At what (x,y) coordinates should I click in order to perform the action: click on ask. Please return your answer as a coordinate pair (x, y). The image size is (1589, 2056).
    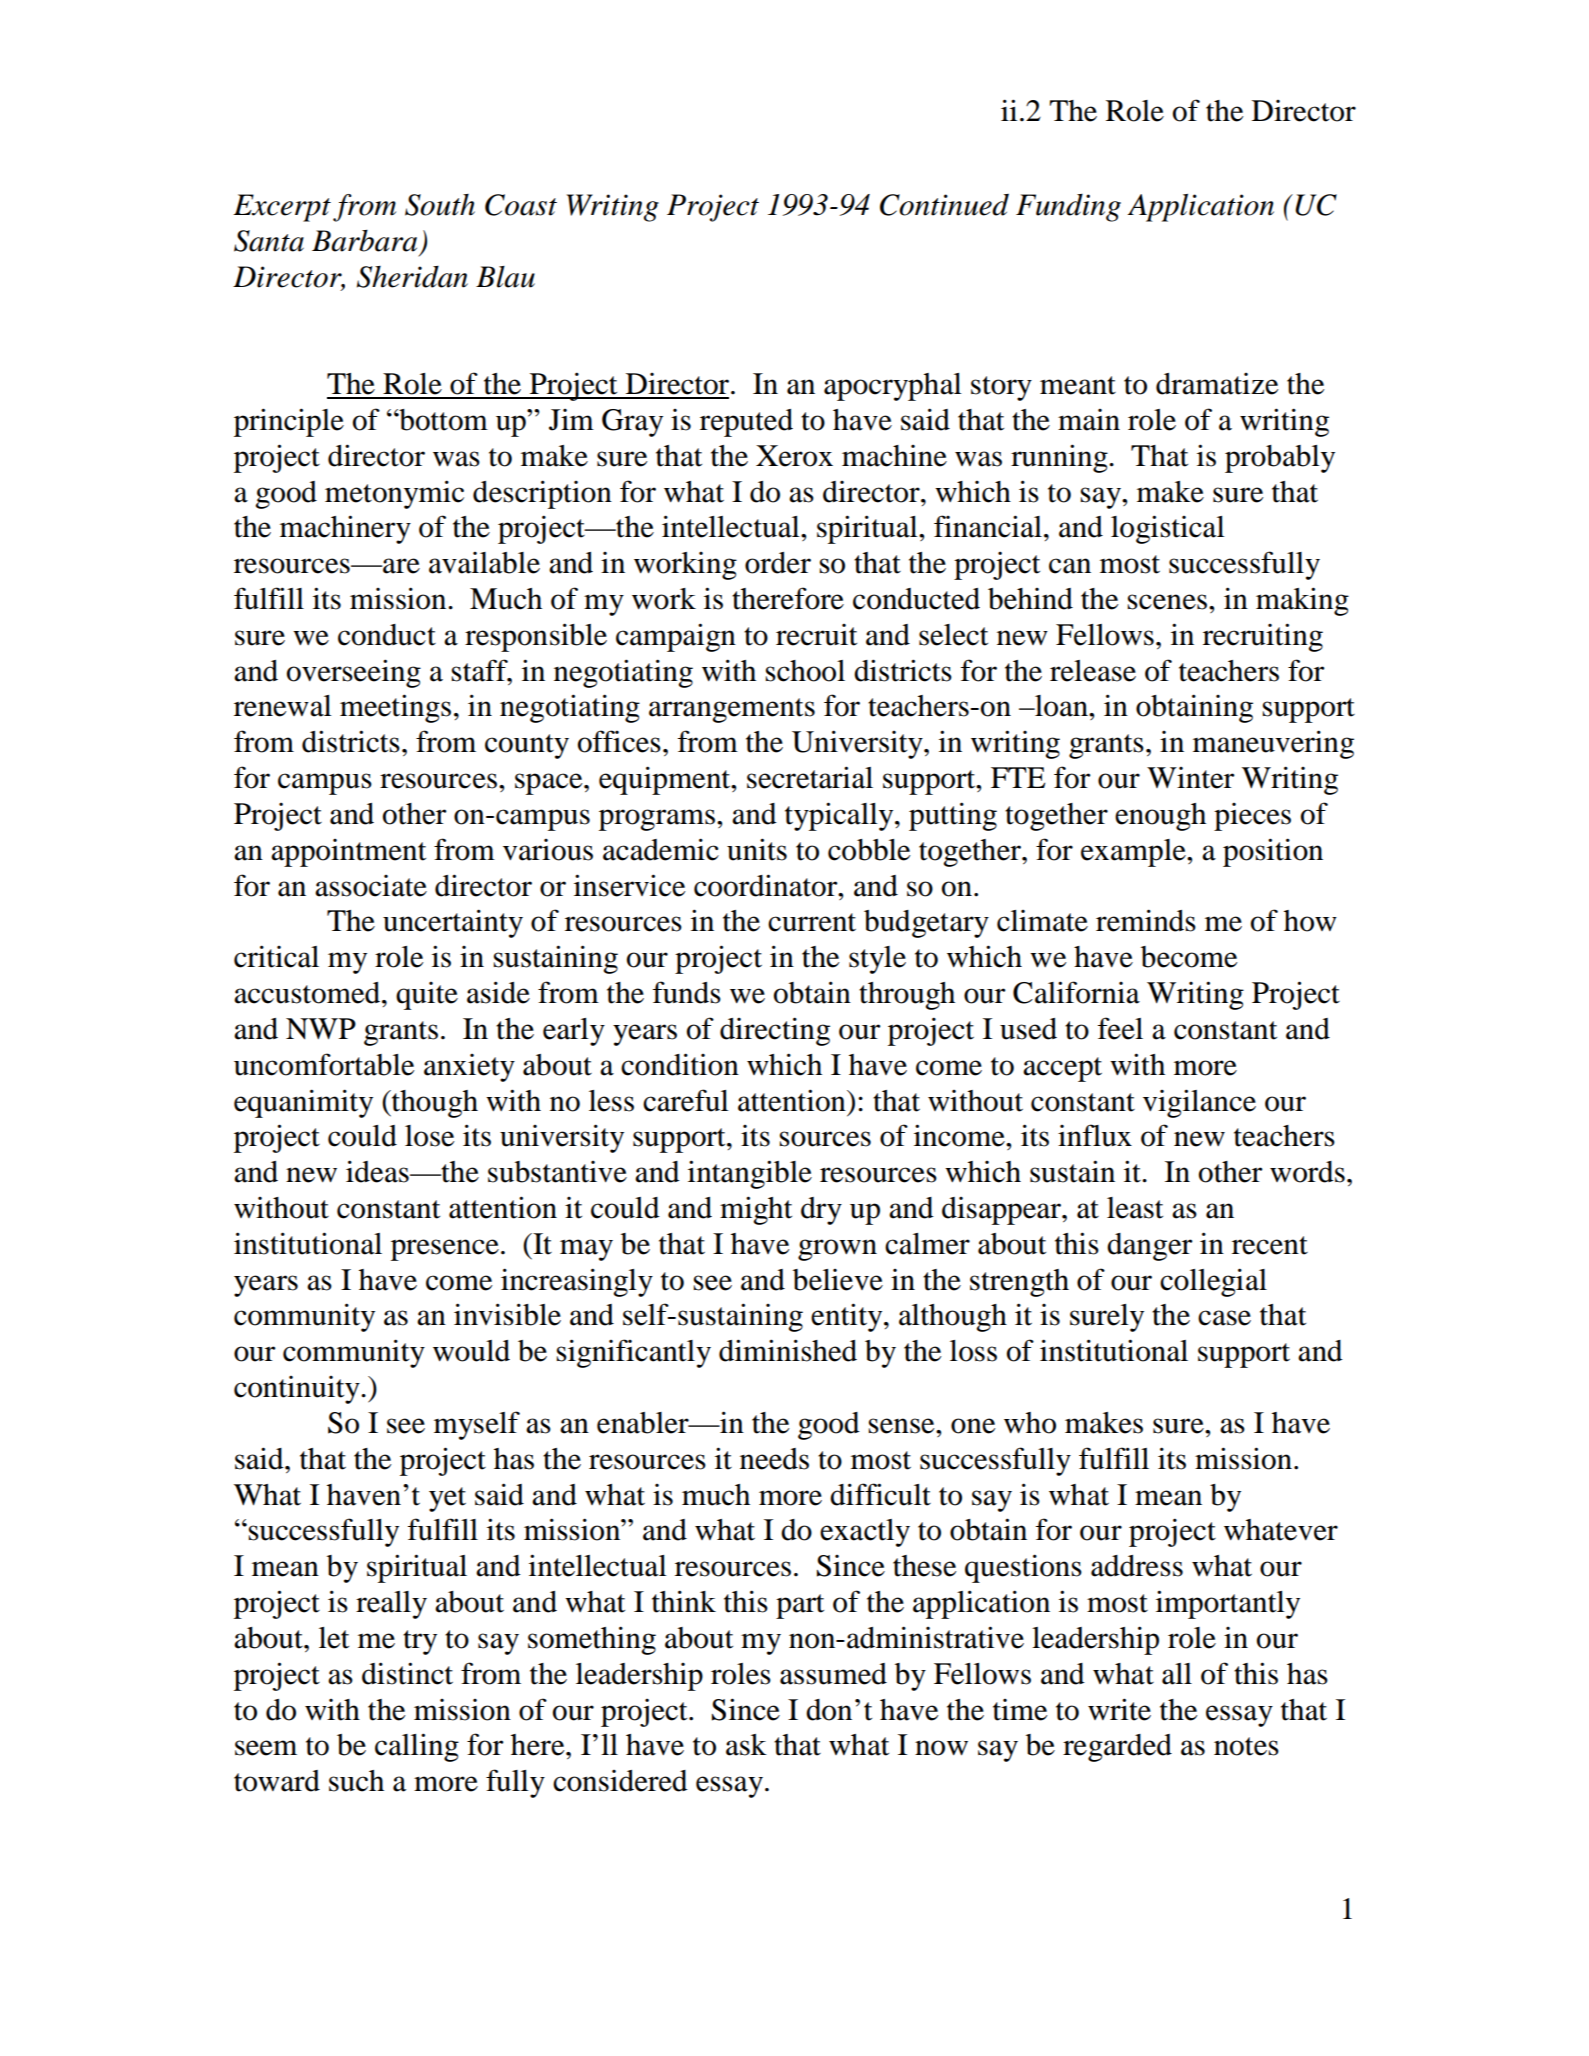
    Looking at the image, I should click on (746, 1745).
